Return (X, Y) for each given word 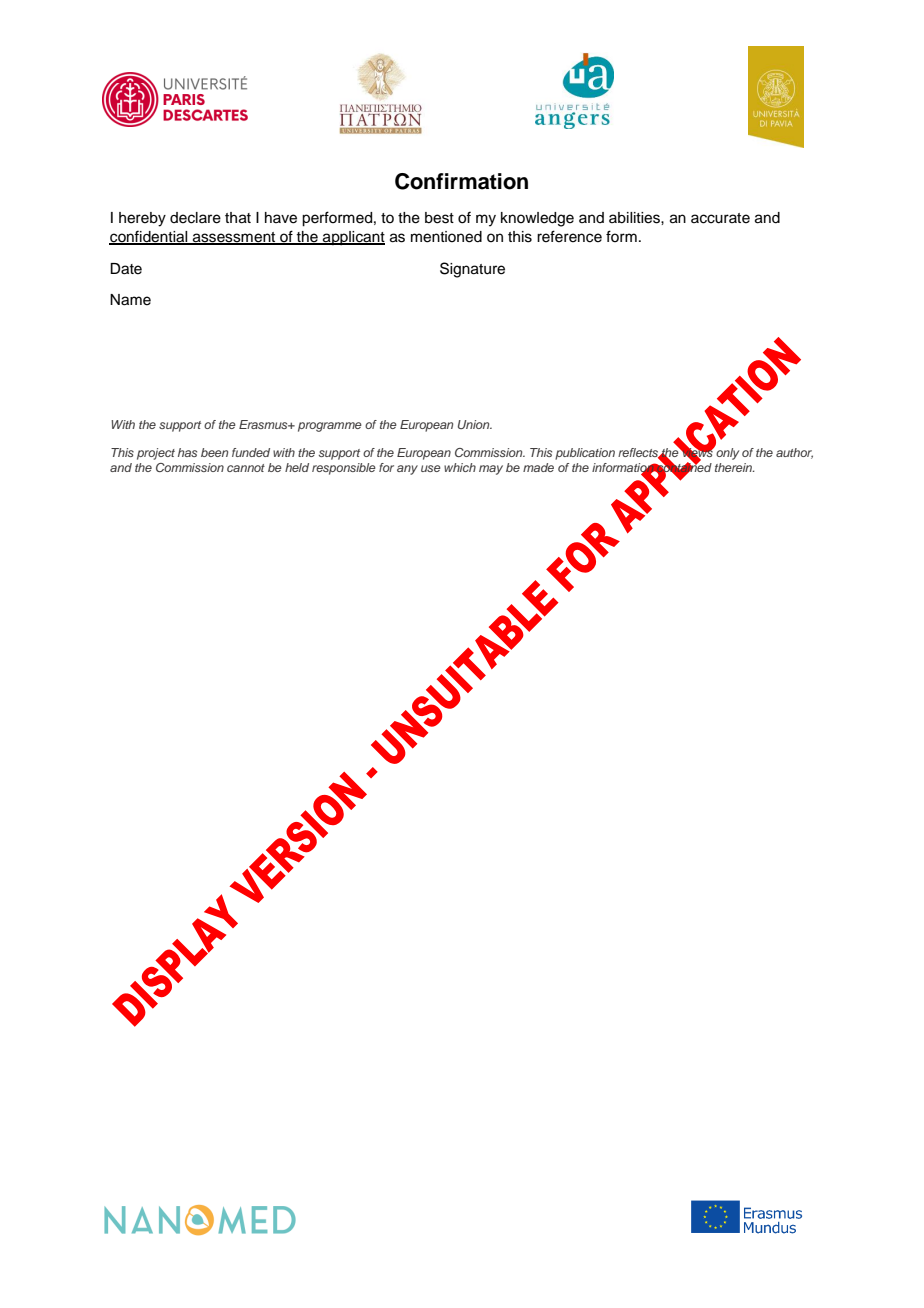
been (214, 452)
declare (195, 218)
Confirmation (461, 181)
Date (126, 269)
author (794, 453)
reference (569, 236)
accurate (720, 218)
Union (475, 424)
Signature (472, 270)
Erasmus (264, 424)
